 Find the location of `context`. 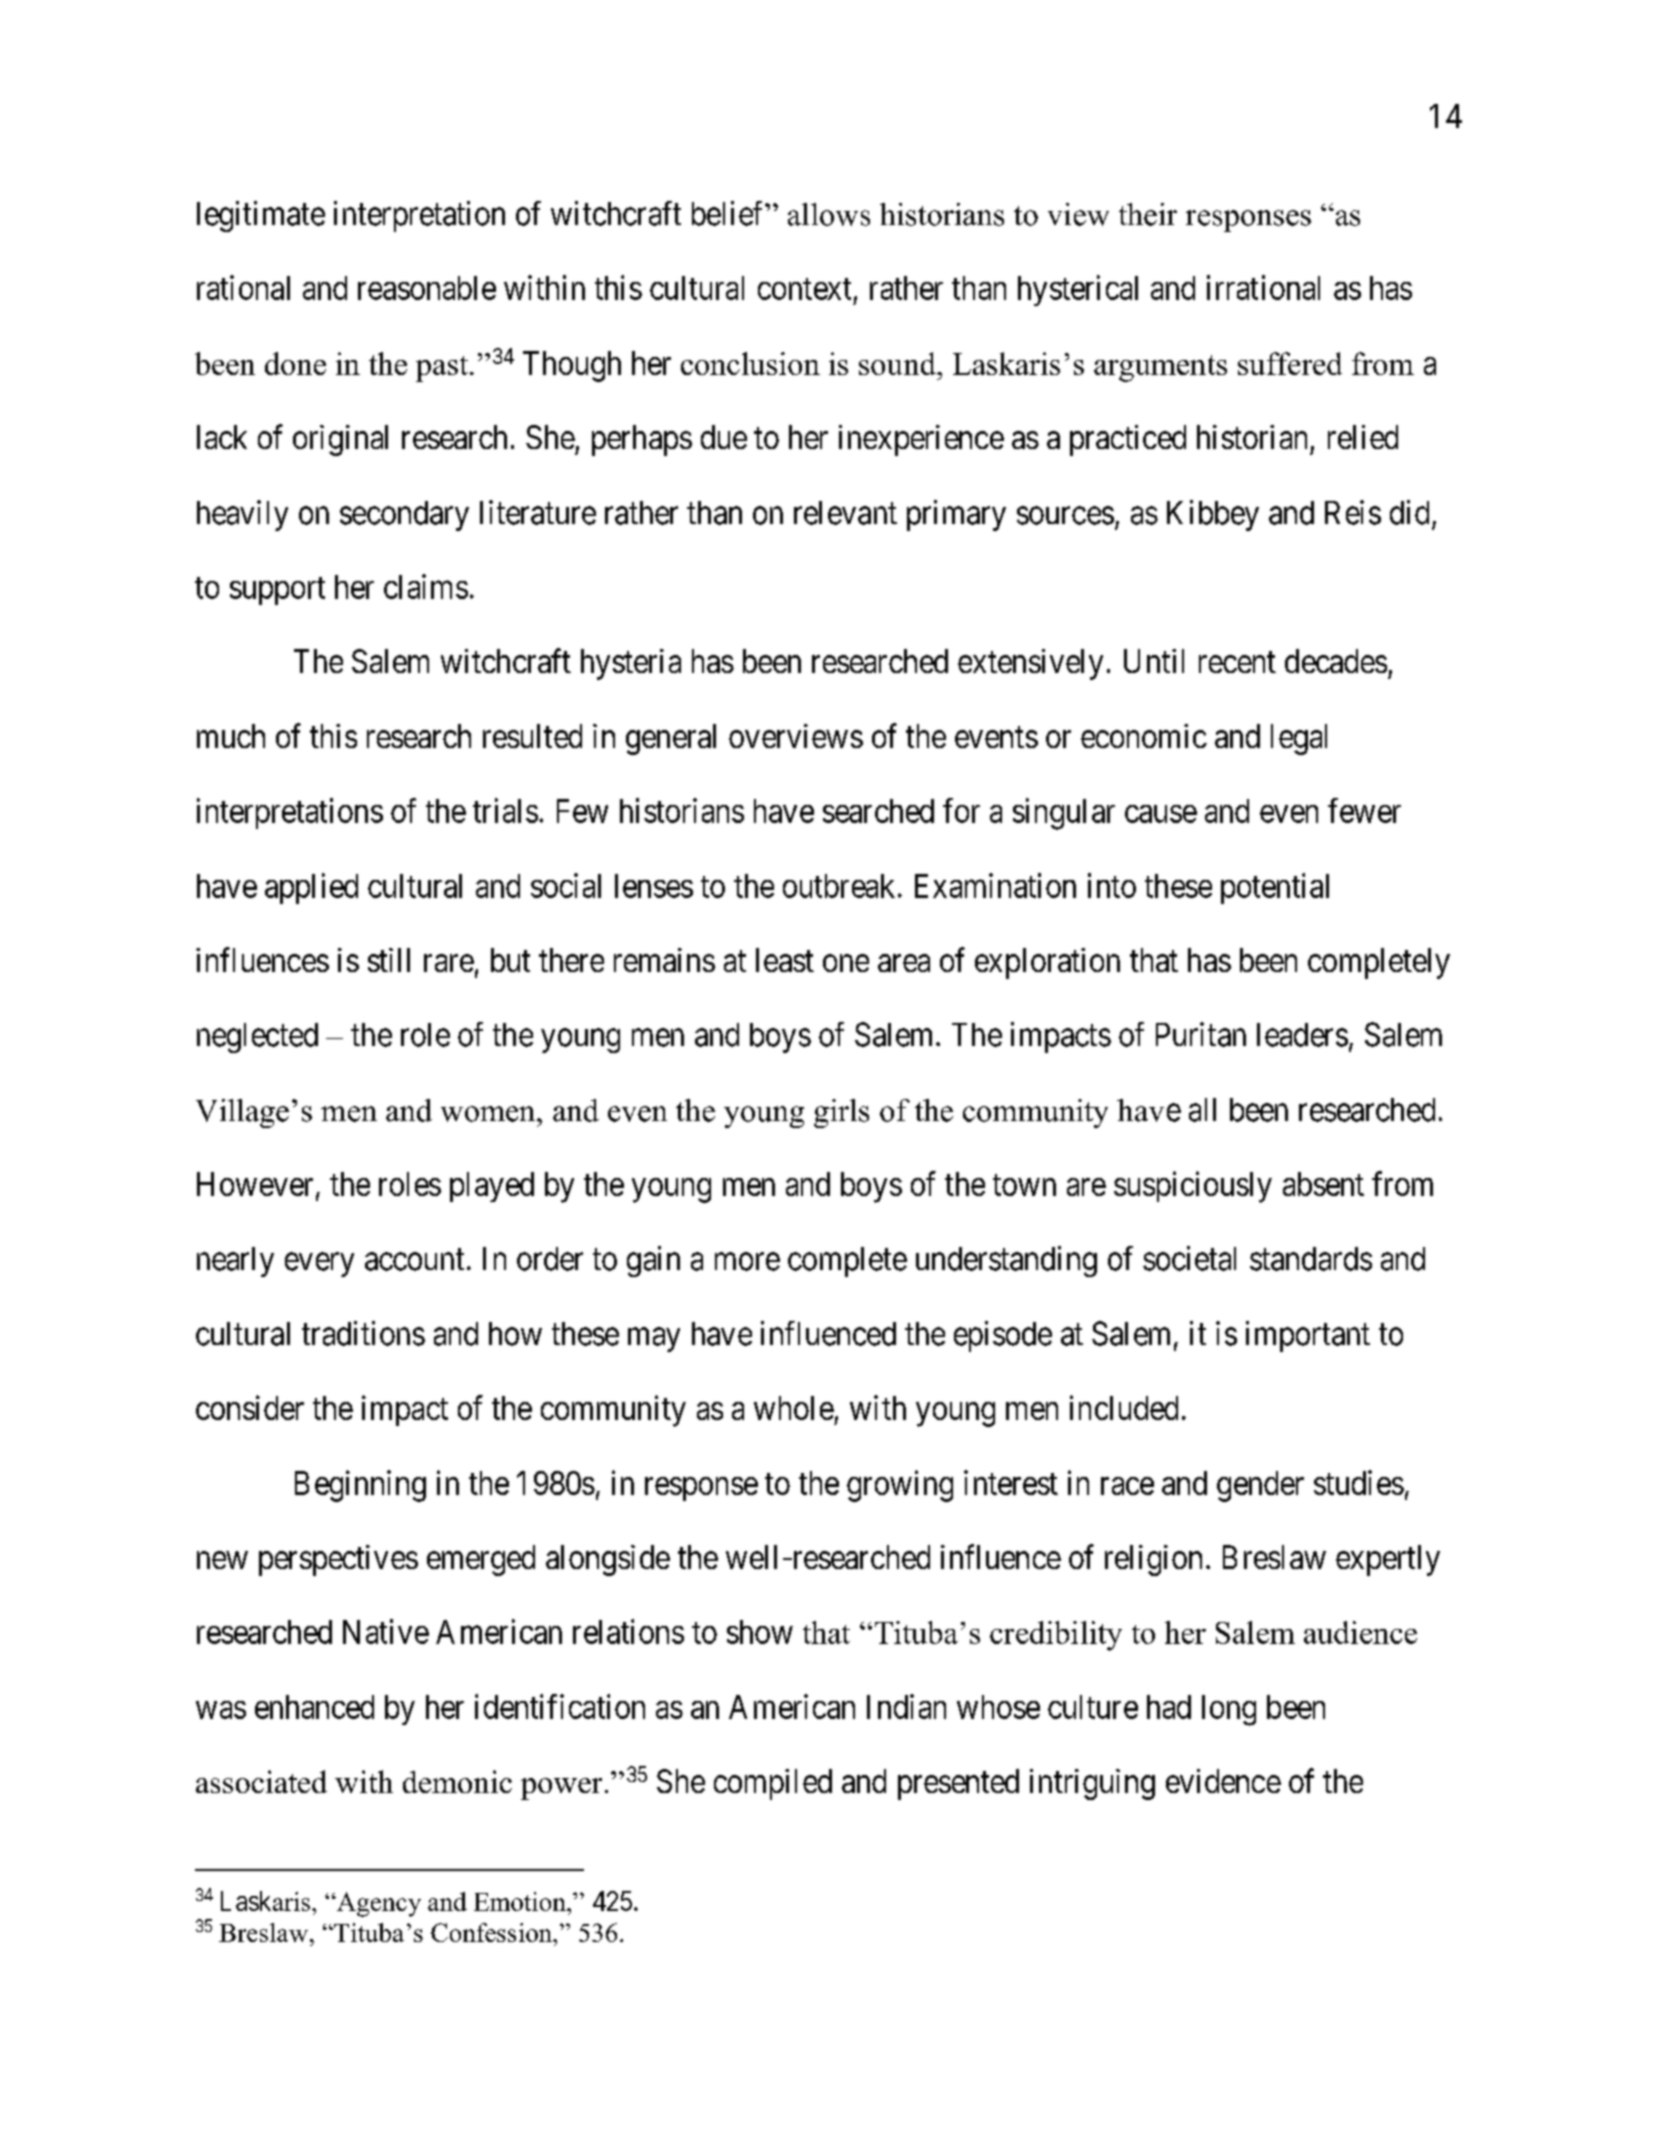

context is located at coordinates (804, 289).
